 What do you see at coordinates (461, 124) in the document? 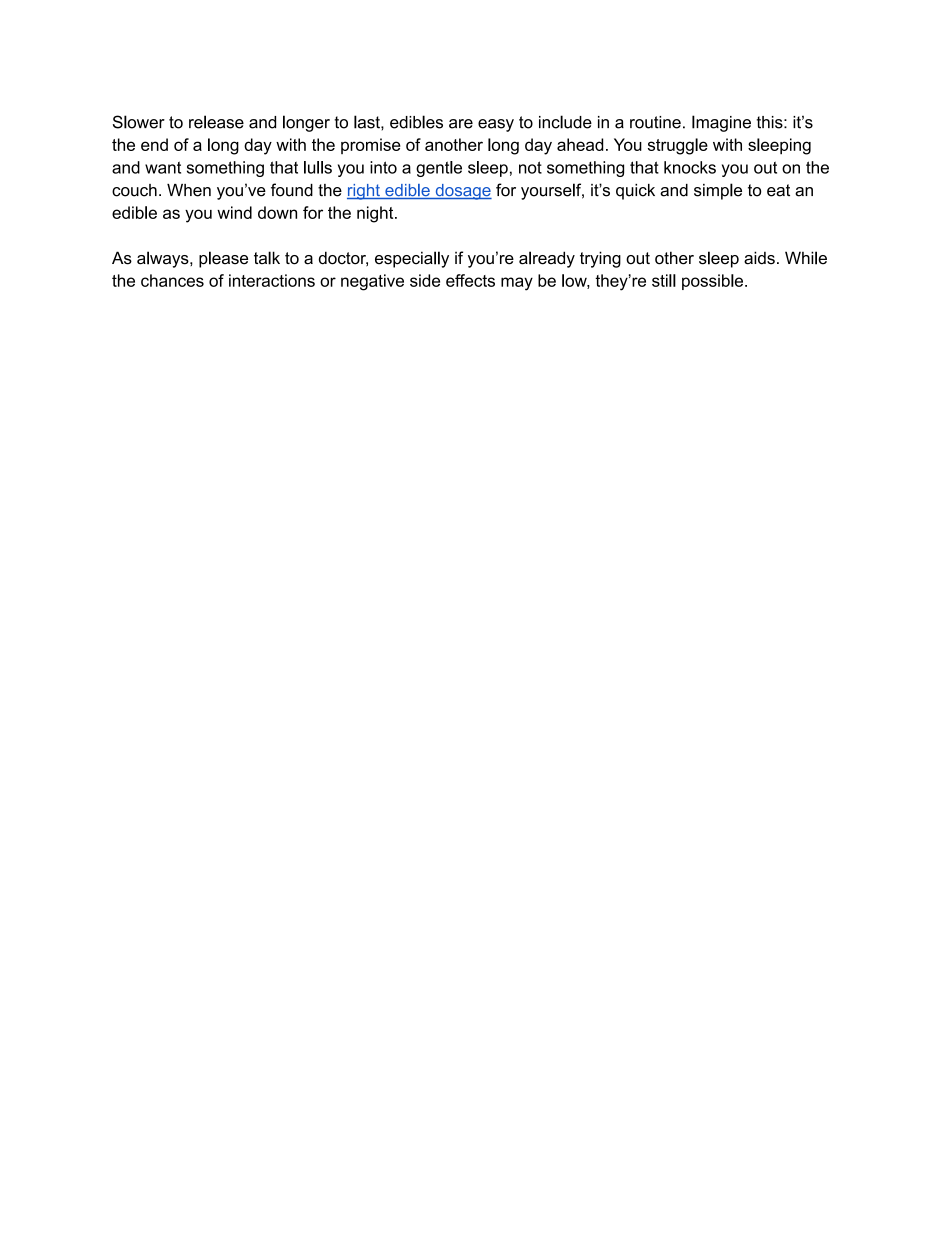
I see `are` at bounding box center [461, 124].
